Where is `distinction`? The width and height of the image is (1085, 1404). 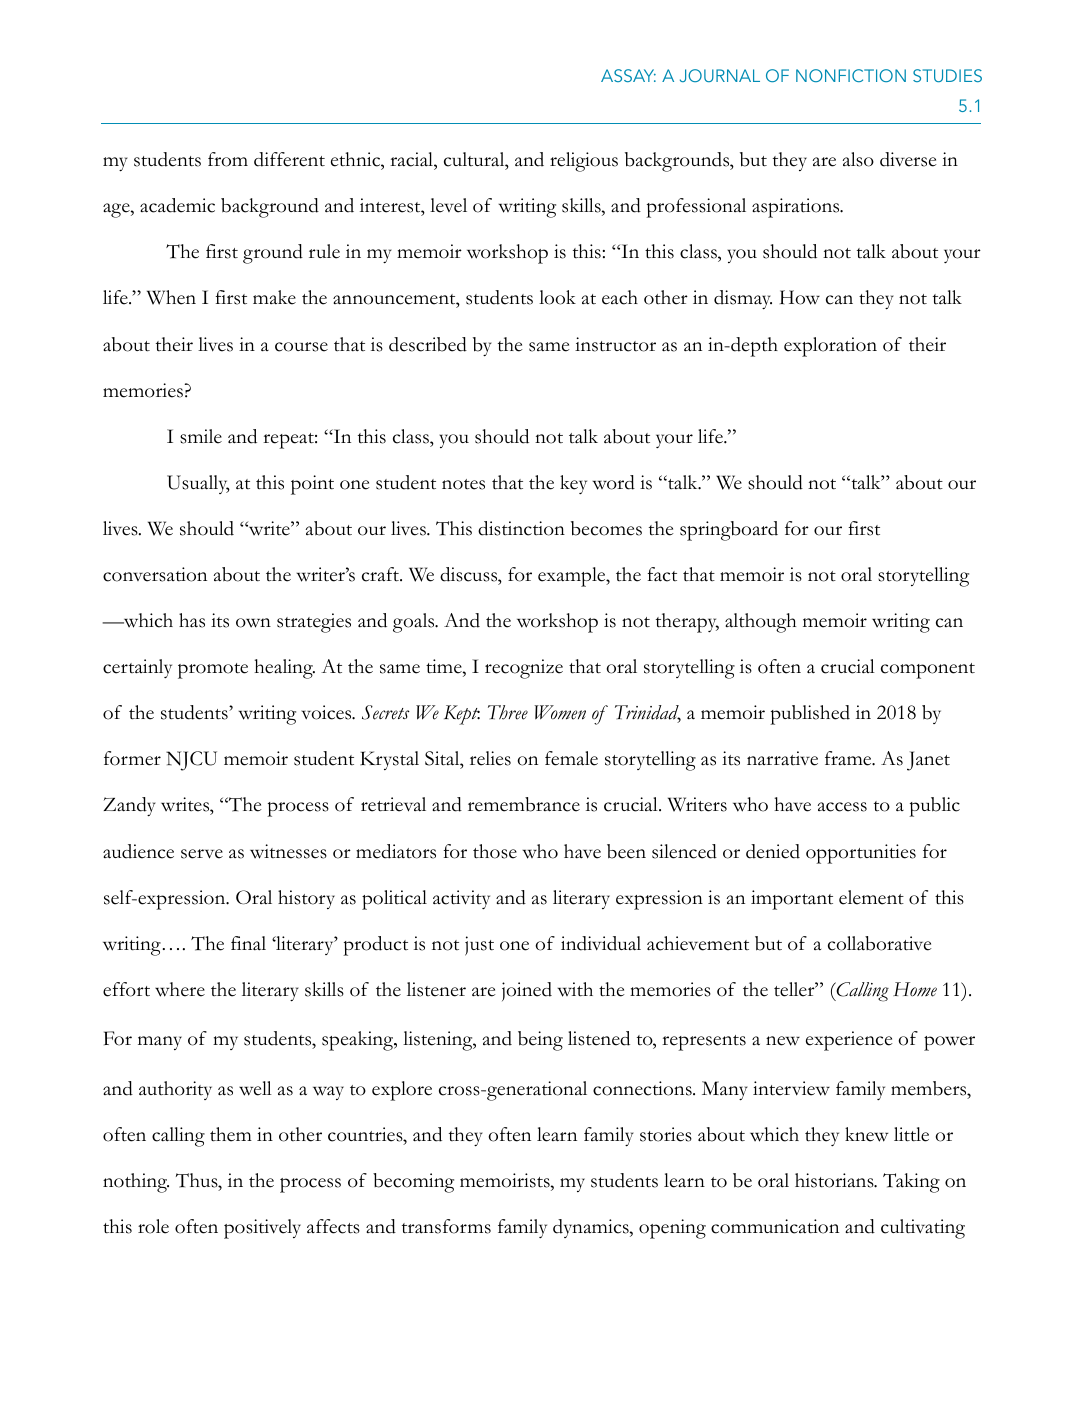
distinction is located at coordinates (521, 528).
